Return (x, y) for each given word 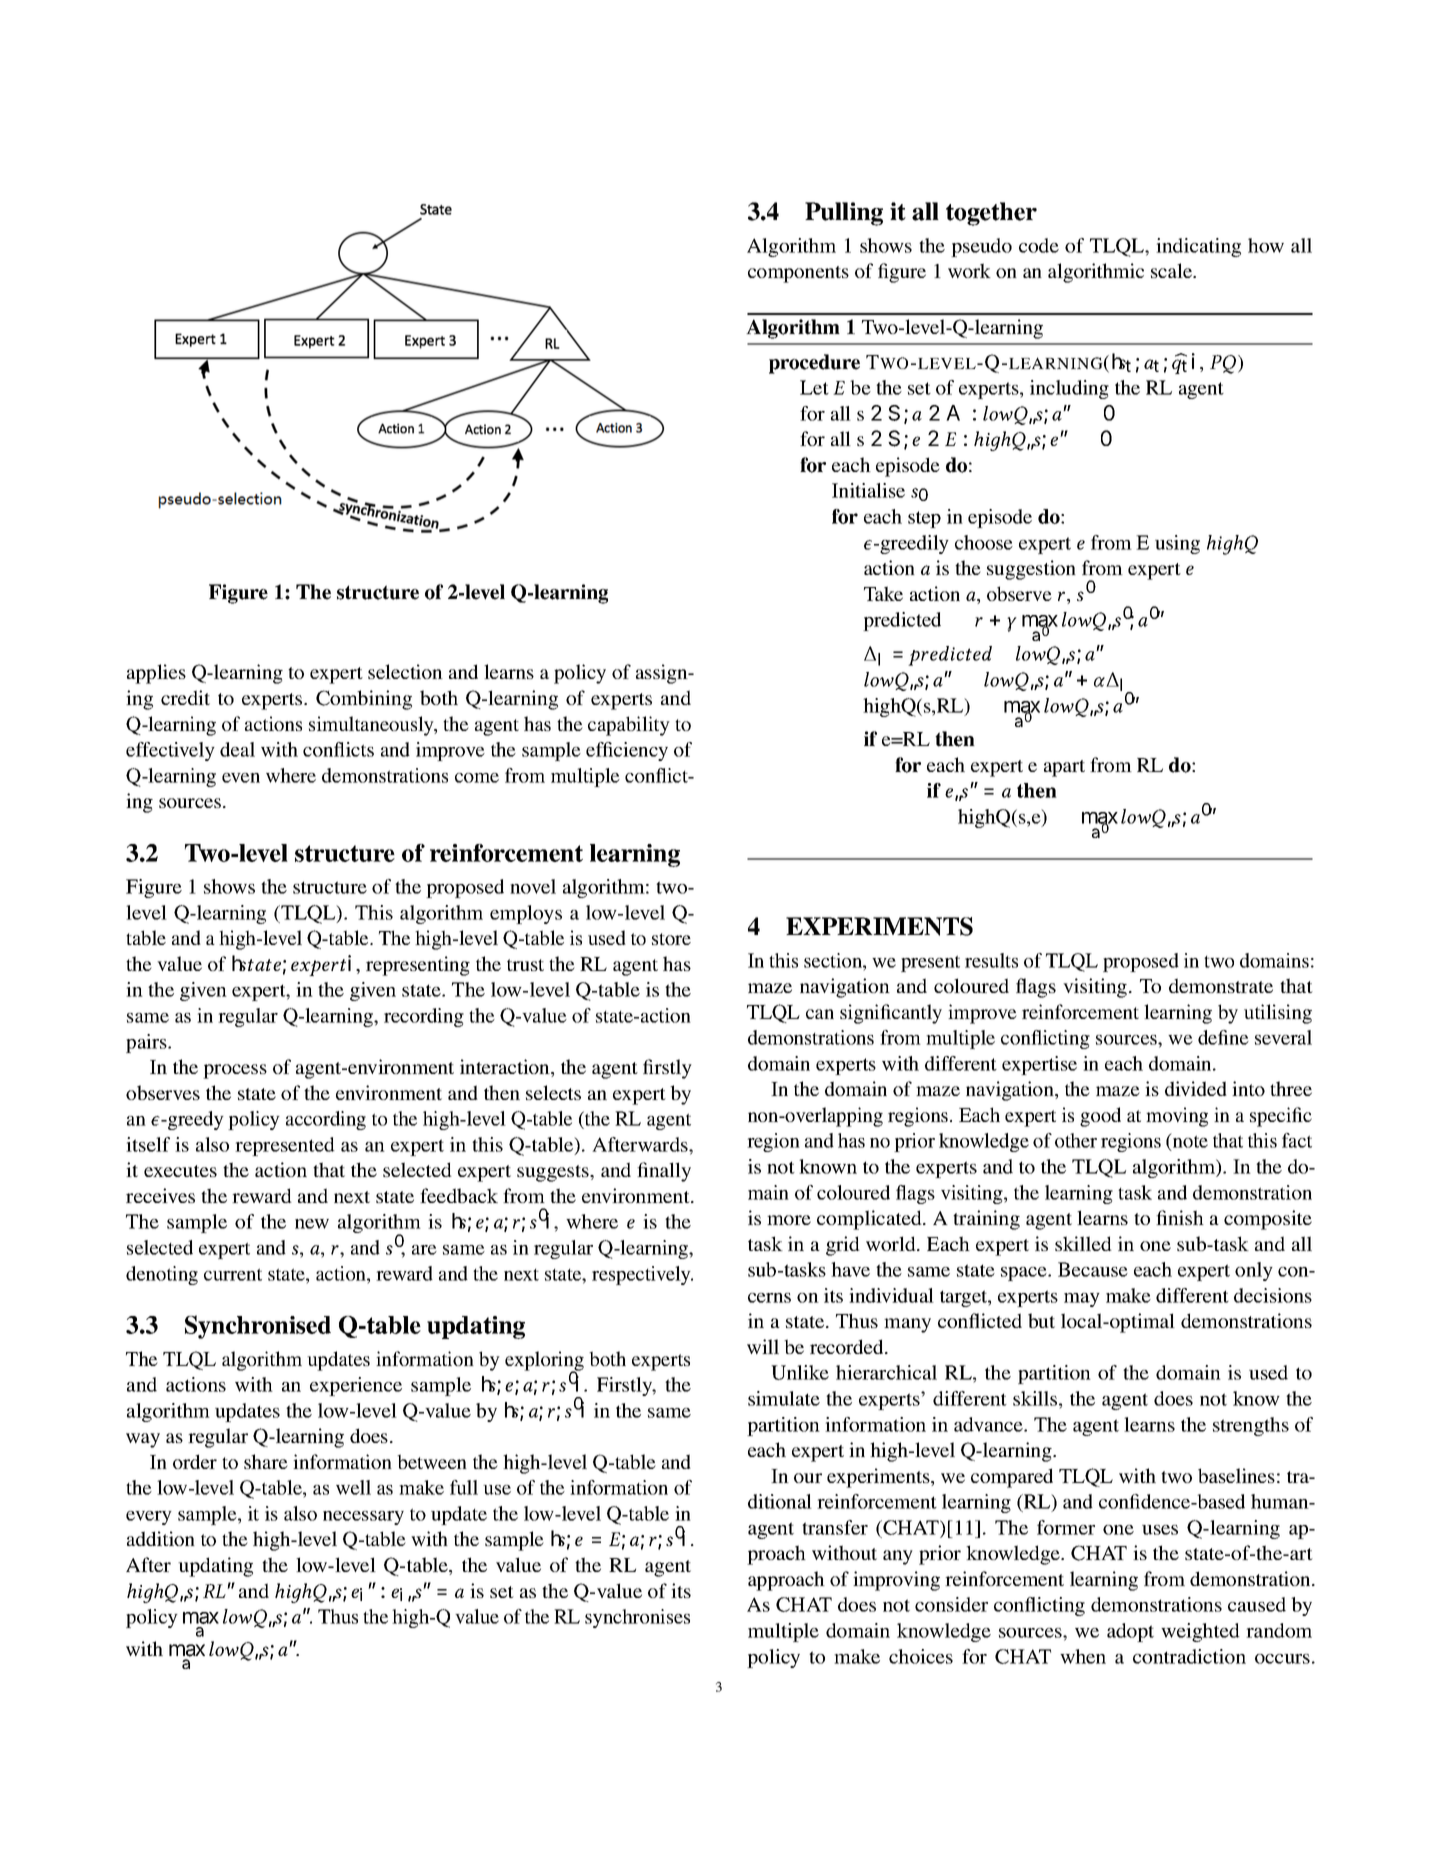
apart (1064, 768)
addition (161, 1538)
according (326, 1120)
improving (896, 1581)
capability (629, 726)
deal (237, 749)
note (1189, 1142)
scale (1172, 270)
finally (664, 1172)
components (798, 274)
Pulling (844, 214)
